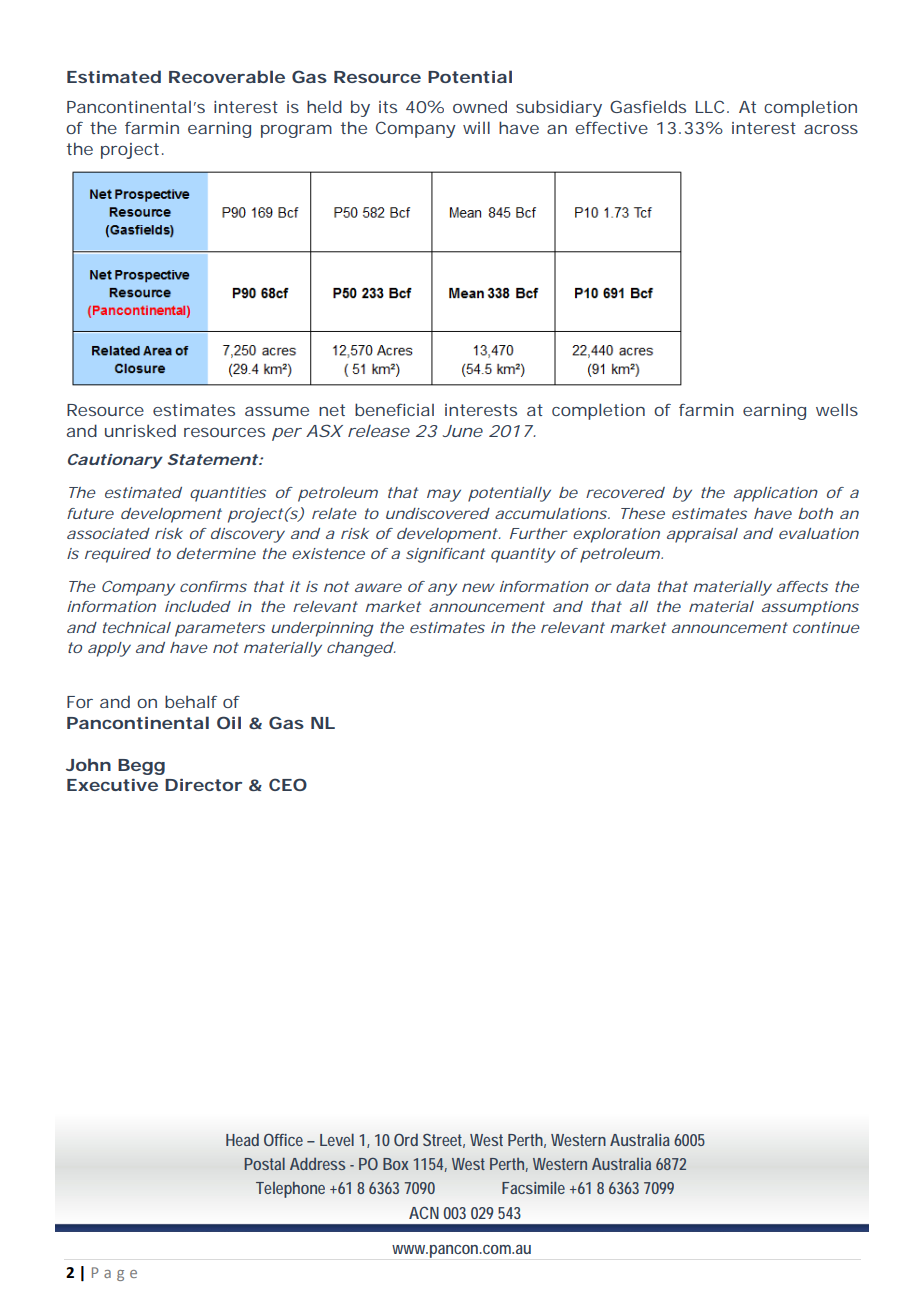  What do you see at coordinates (476, 127) in the document?
I see `will` at bounding box center [476, 127].
